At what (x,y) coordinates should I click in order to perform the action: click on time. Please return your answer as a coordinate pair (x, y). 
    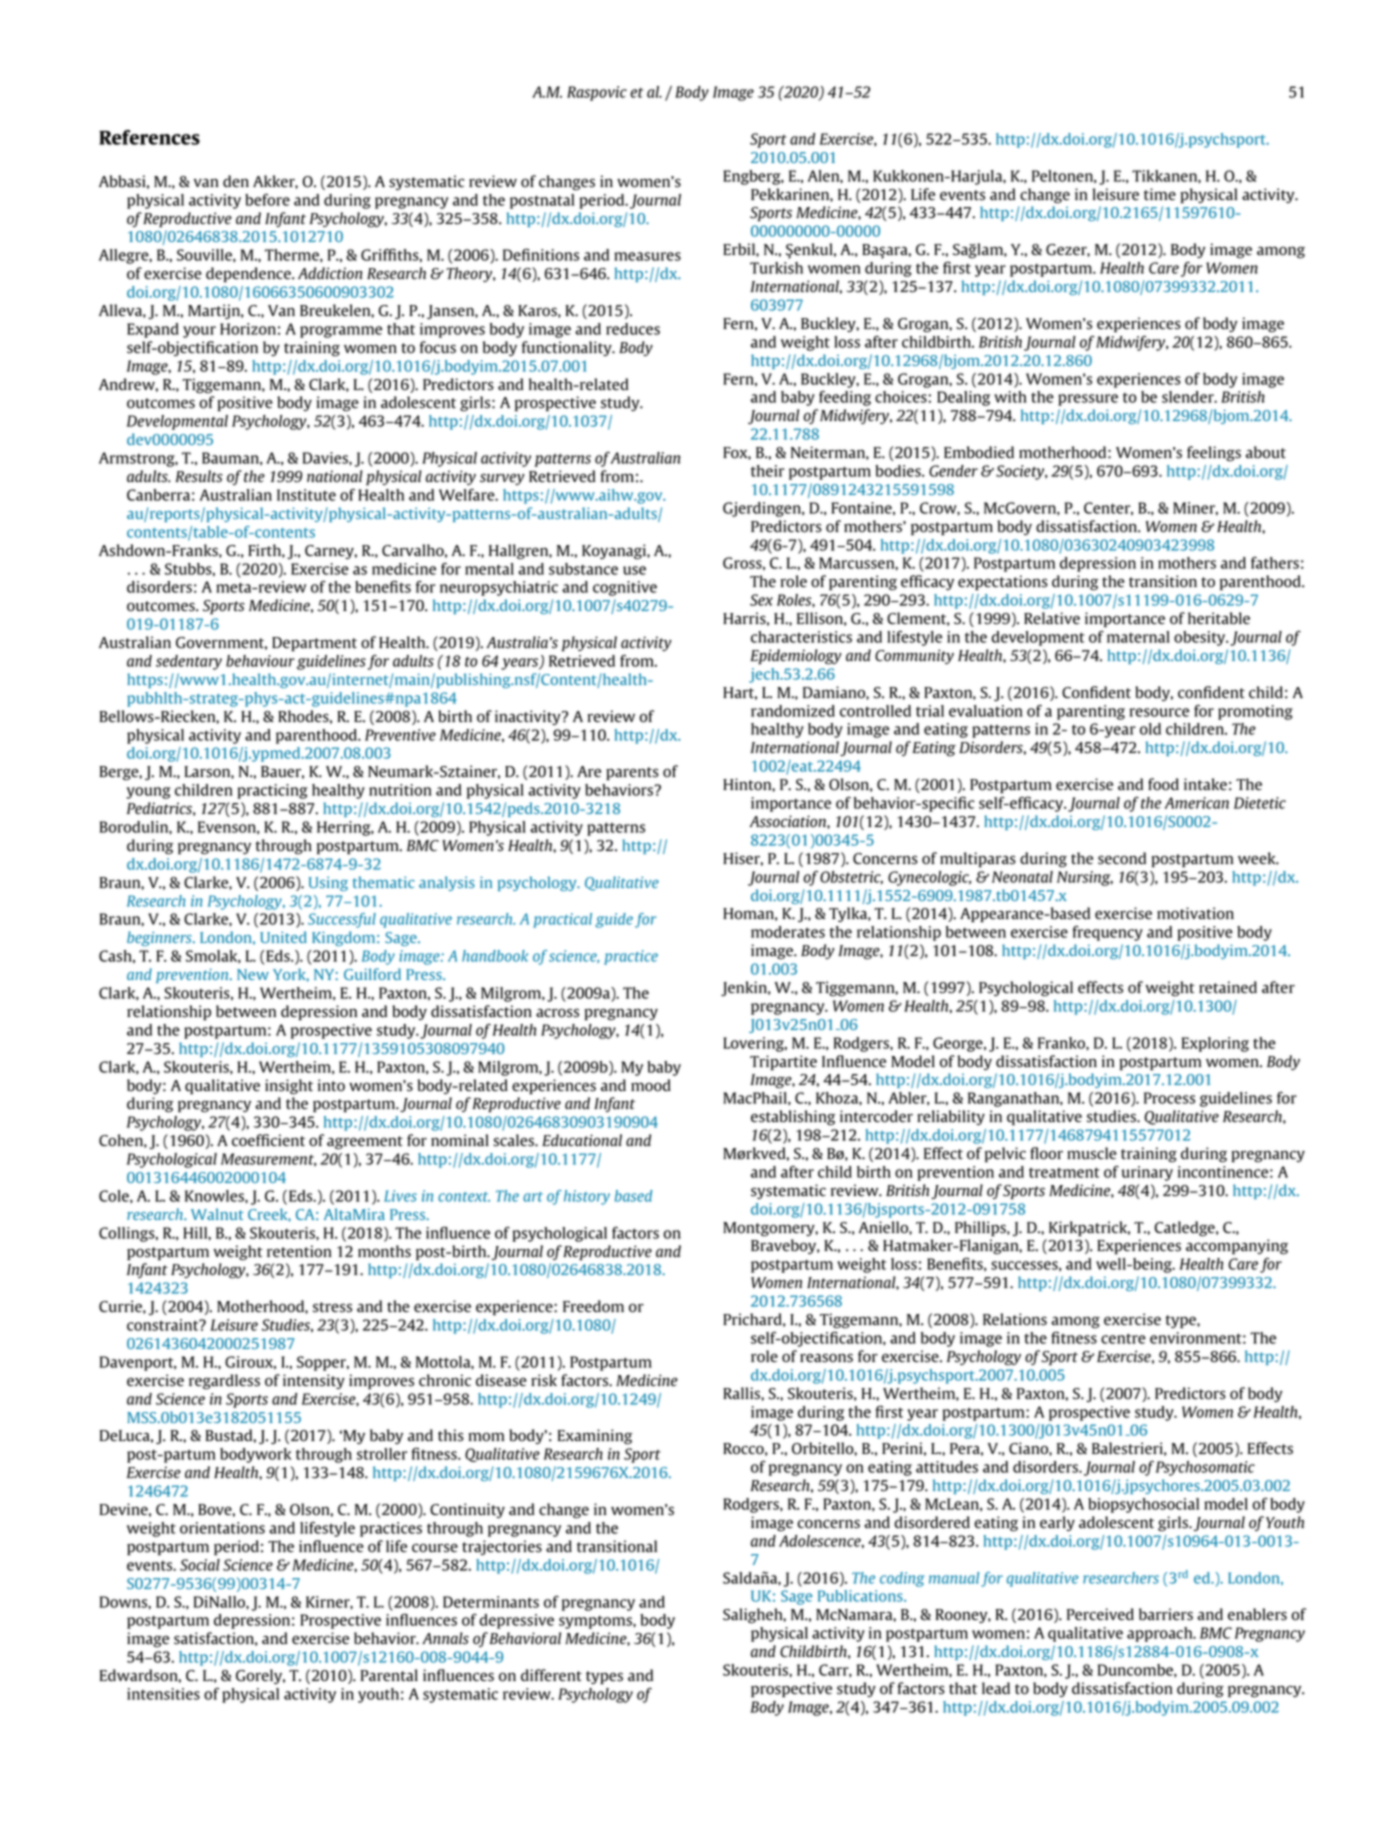
    Looking at the image, I should click on (1160, 194).
